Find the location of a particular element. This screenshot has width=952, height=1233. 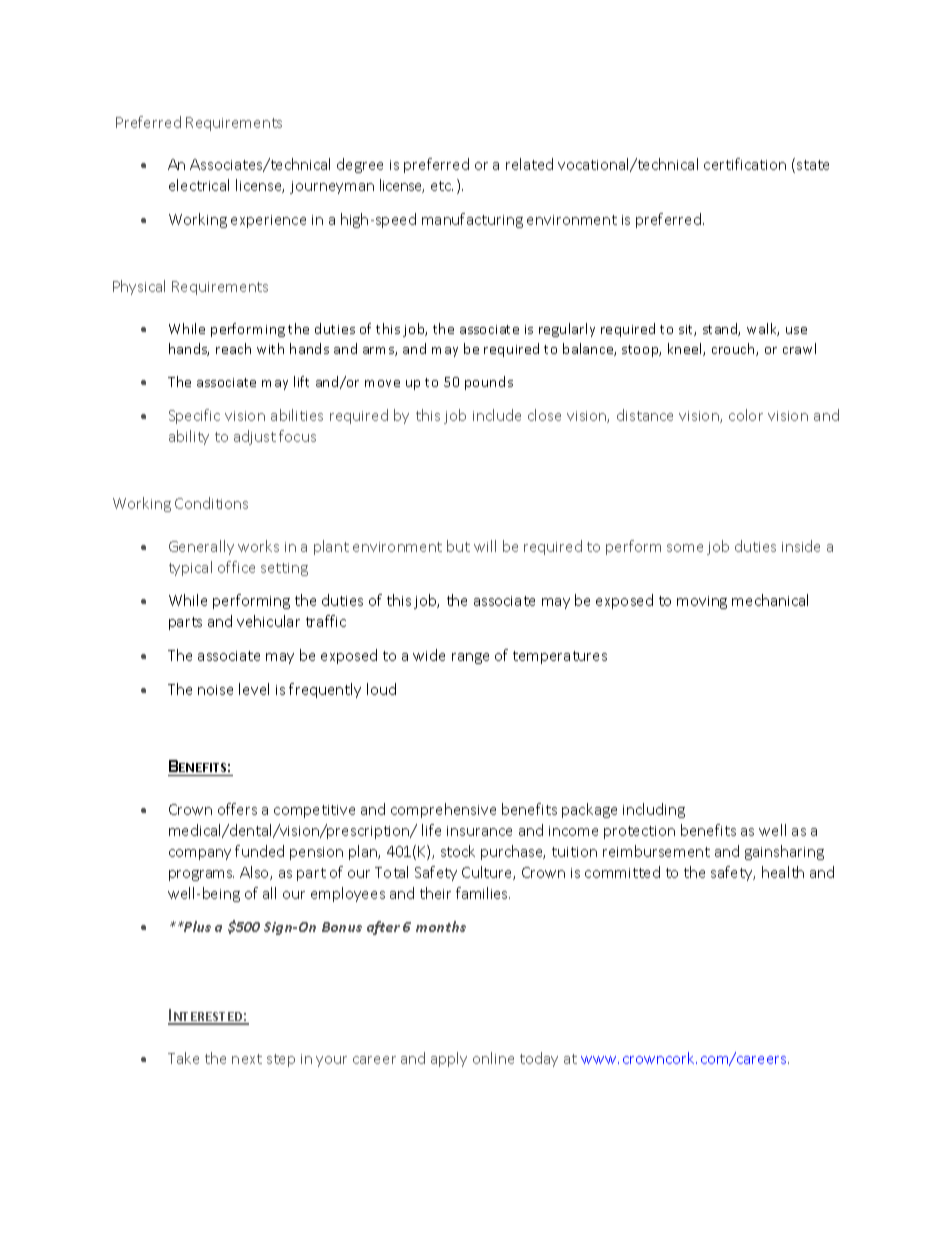

color is located at coordinates (746, 415).
